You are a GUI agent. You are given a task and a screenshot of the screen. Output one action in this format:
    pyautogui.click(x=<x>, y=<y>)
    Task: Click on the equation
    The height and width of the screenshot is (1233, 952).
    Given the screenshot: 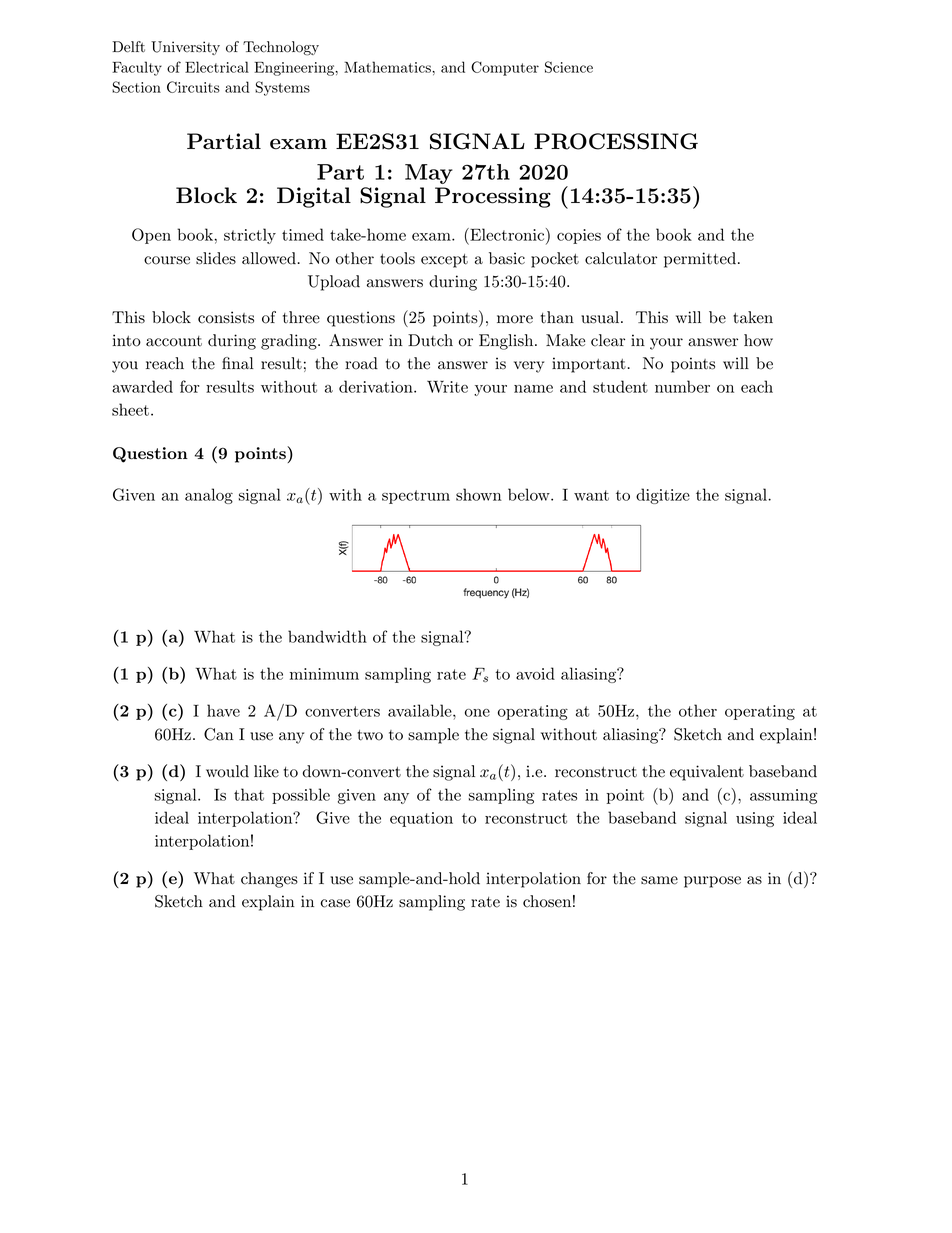 What is the action you would take?
    pyautogui.click(x=421, y=819)
